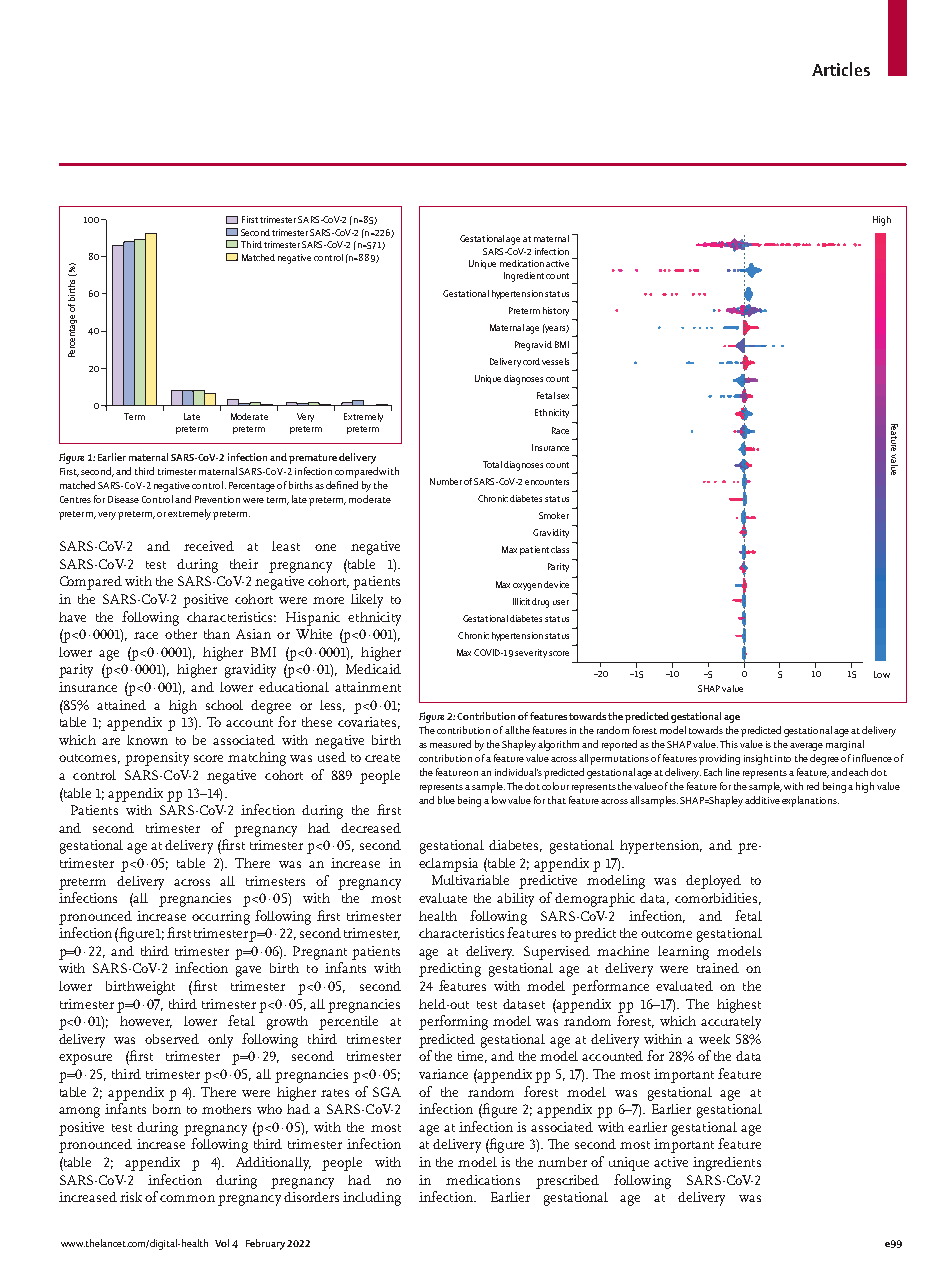 The image size is (952, 1279). I want to click on trained, so click(718, 968).
